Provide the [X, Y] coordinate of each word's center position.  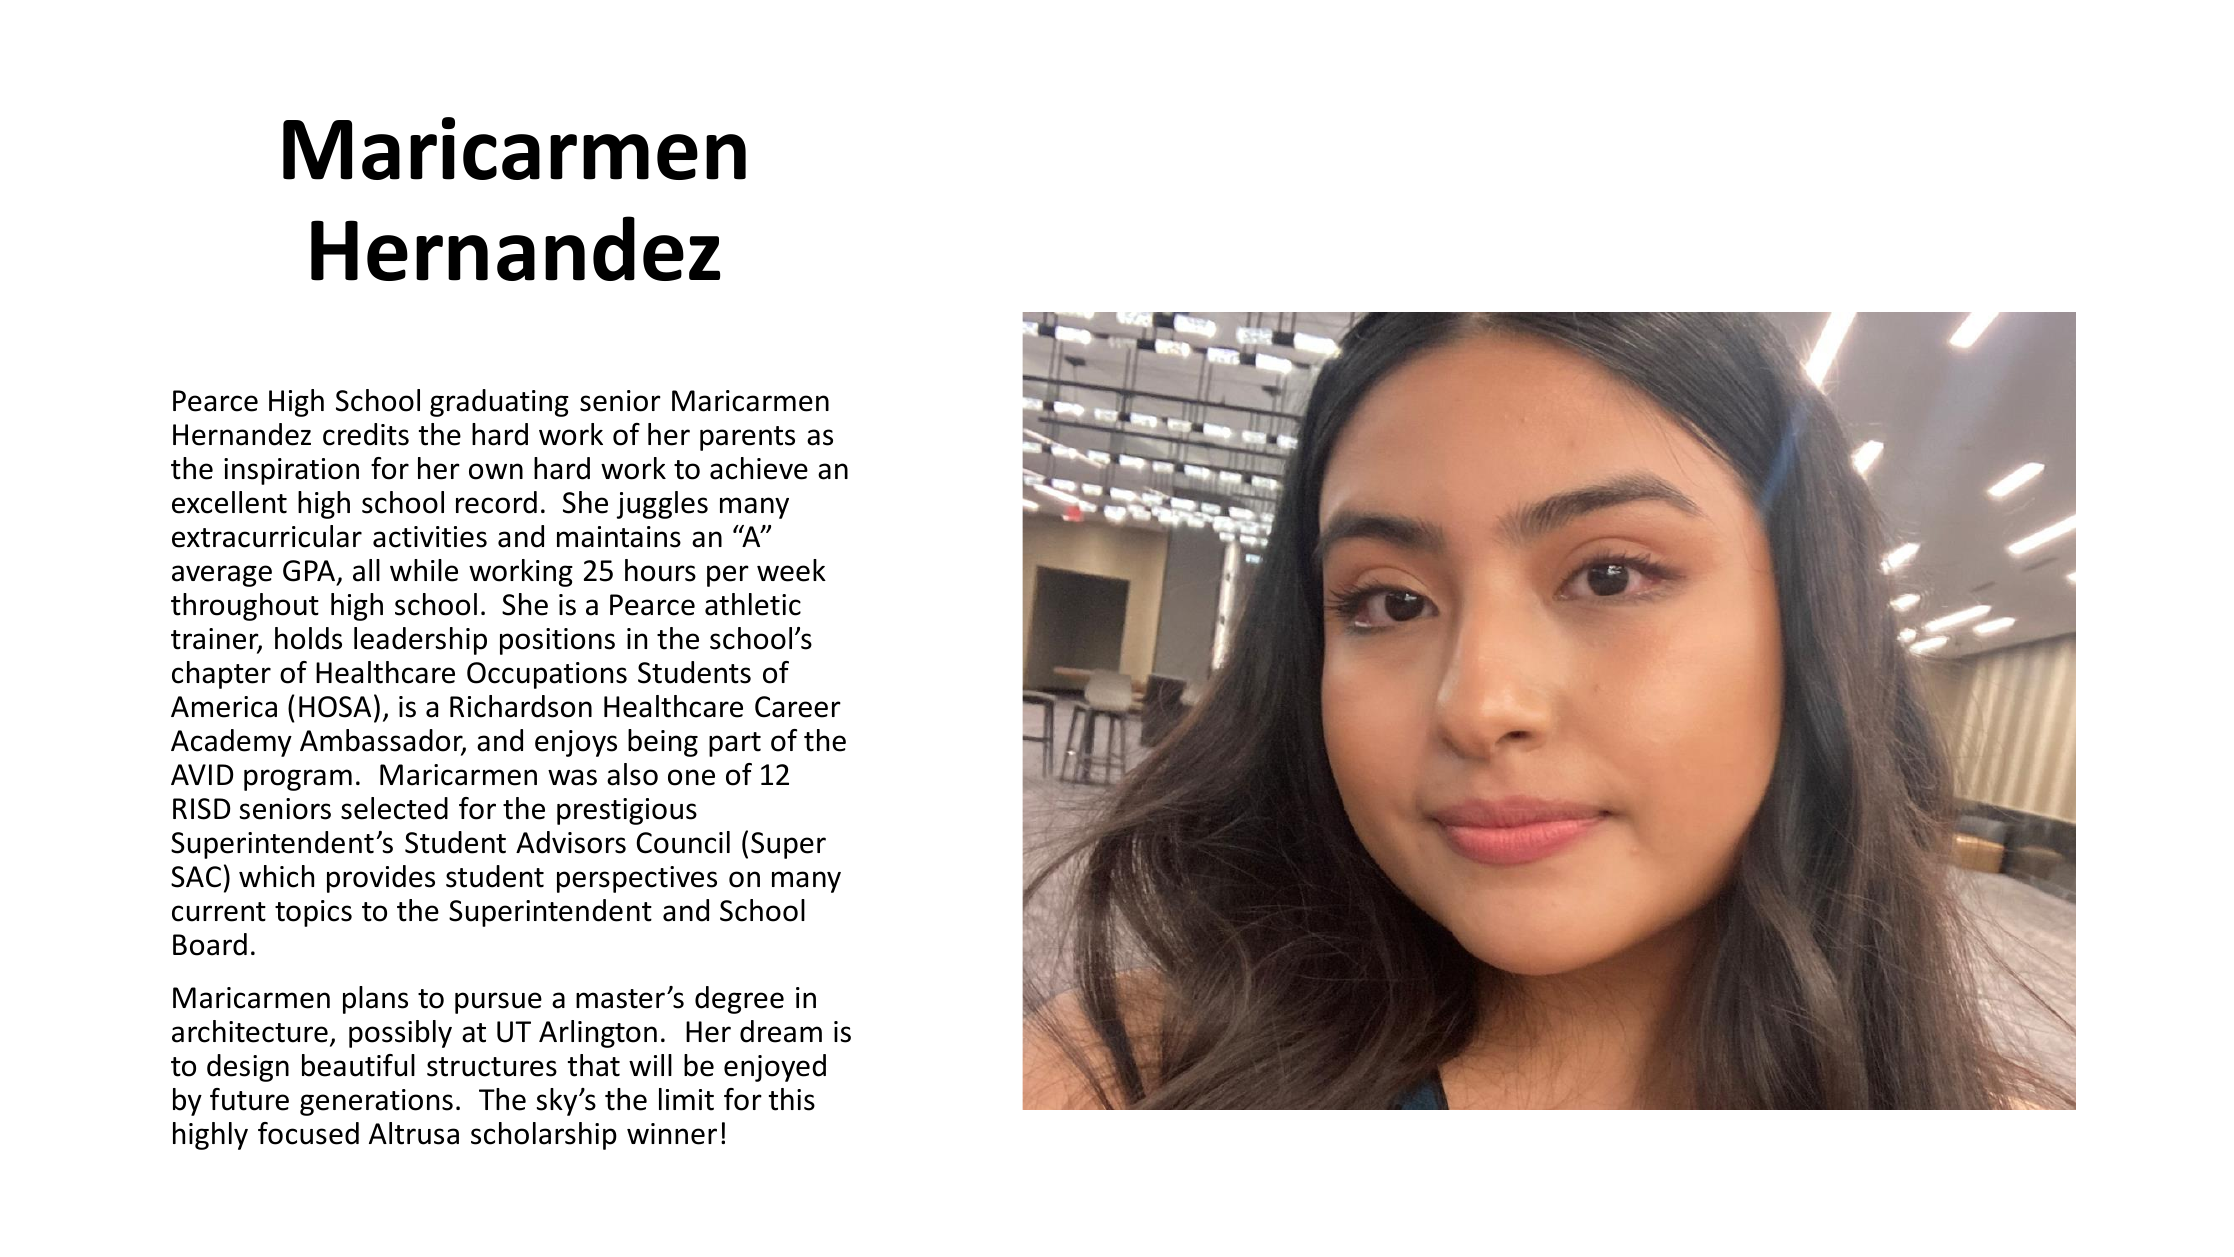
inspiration [291, 471]
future [249, 1099]
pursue [498, 1003]
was [572, 777]
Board [210, 944]
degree [739, 1000]
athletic [753, 604]
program [298, 780]
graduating [499, 403]
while [424, 570]
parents [747, 438]
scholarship [544, 1136]
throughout [245, 607]
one [691, 777]
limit [686, 1099]
